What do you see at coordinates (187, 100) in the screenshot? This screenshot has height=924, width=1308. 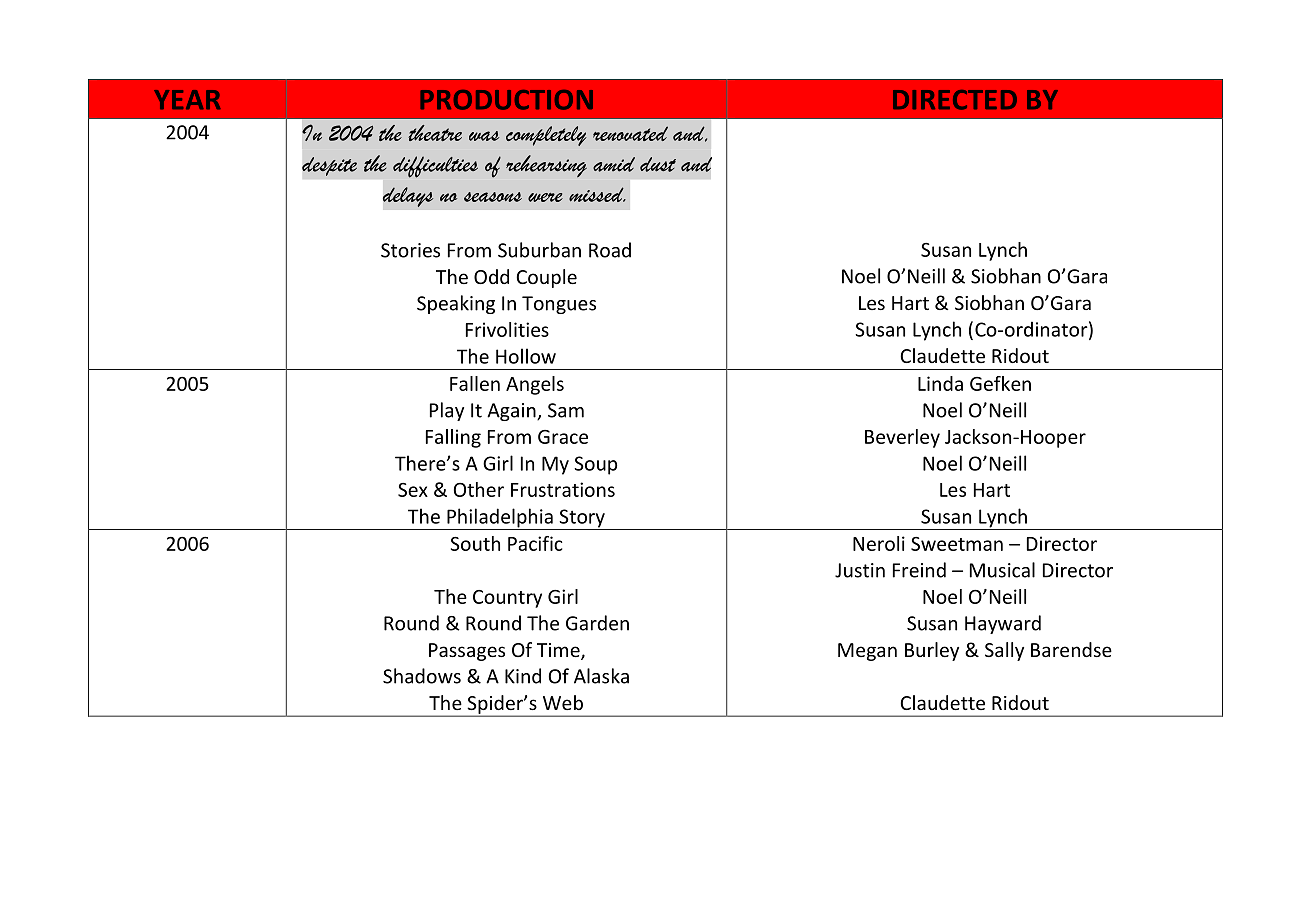 I see `YEAR` at bounding box center [187, 100].
